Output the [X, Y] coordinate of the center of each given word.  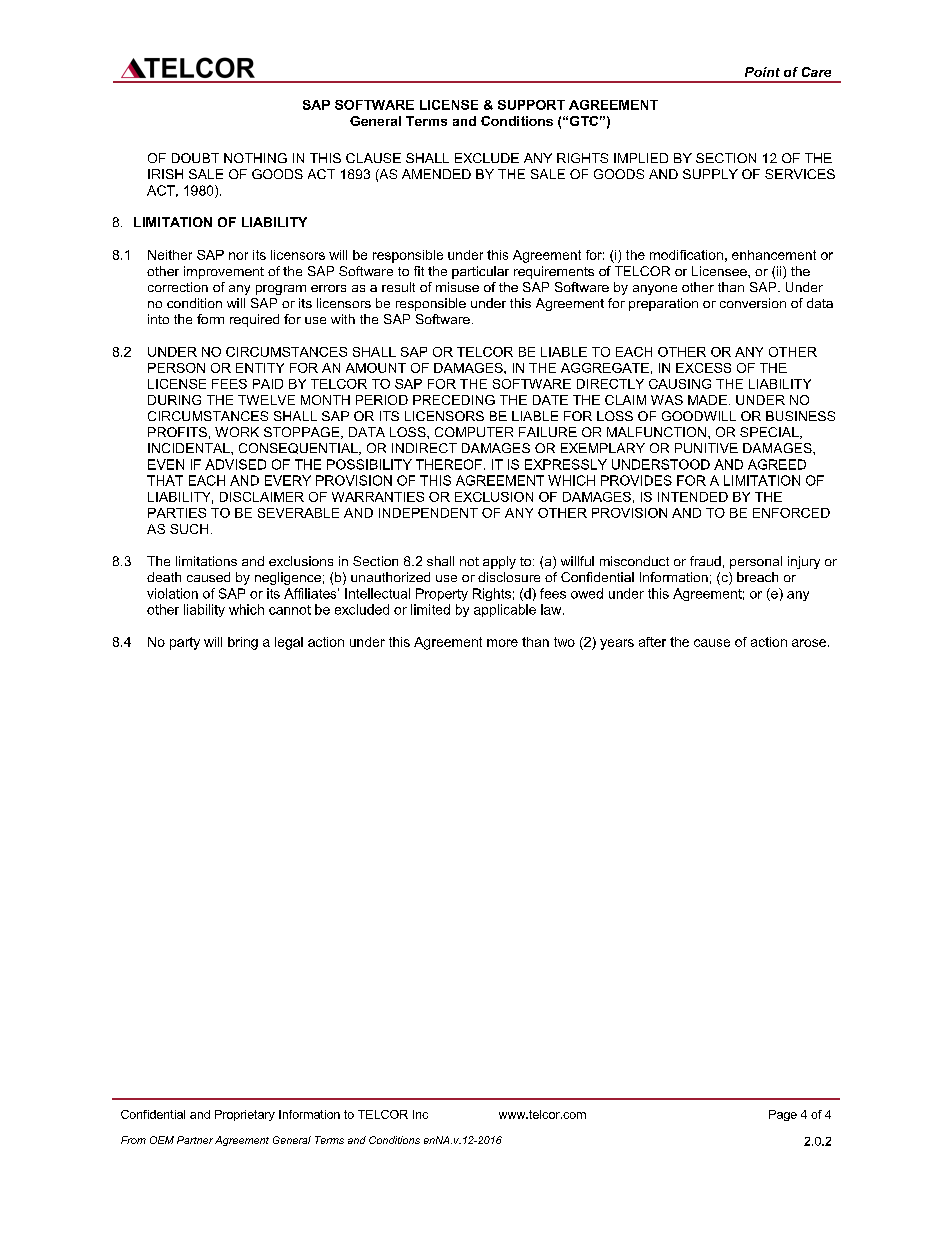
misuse [457, 287]
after [652, 642]
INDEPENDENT [428, 513]
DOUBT [195, 158]
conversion [753, 303]
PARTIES [177, 513]
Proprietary [245, 1115]
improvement [224, 272]
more [502, 643]
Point [762, 72]
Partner [195, 1140]
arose [809, 643]
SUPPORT [531, 105]
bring [243, 643]
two [564, 642]
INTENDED [693, 497]
